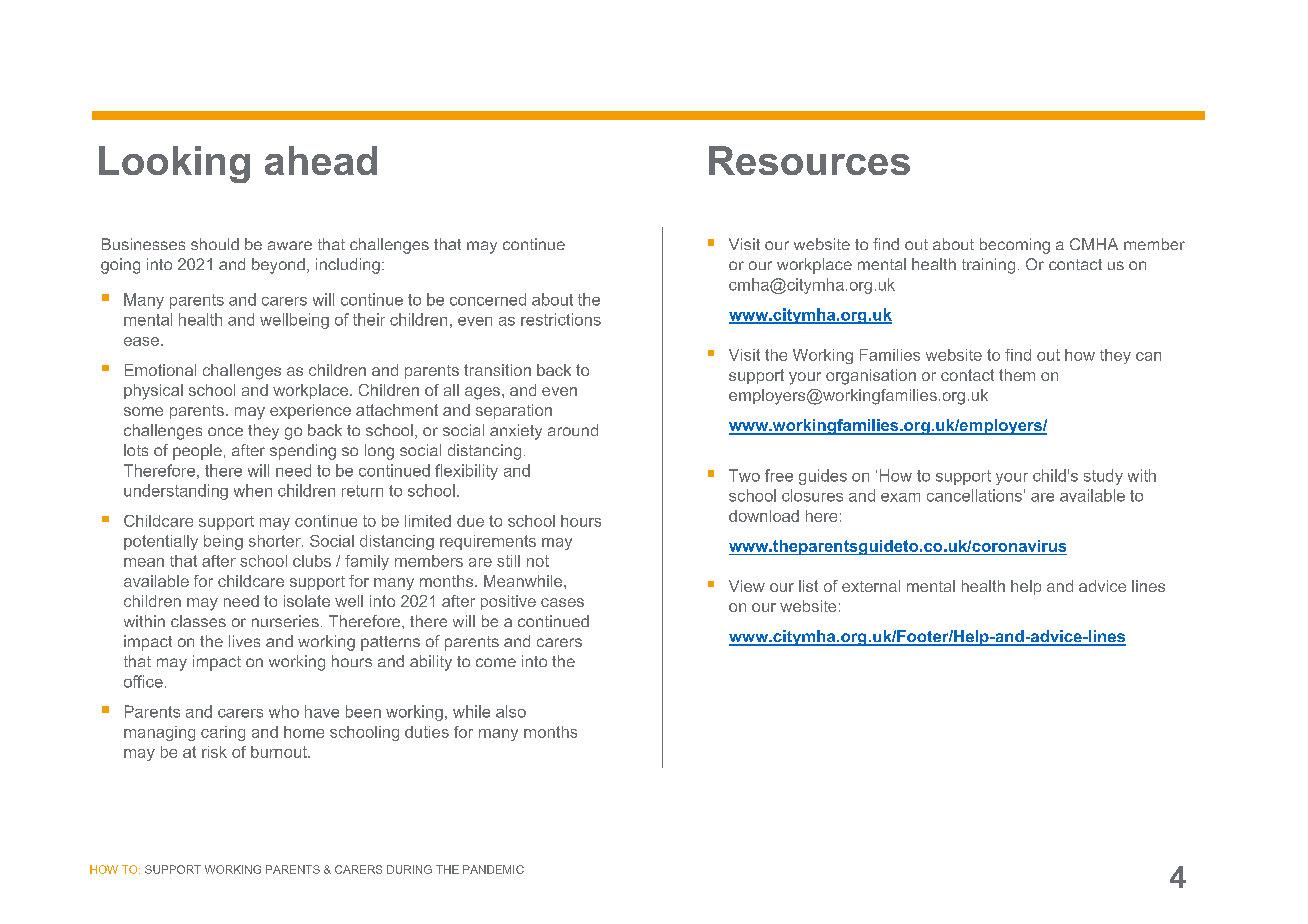 The width and height of the screenshot is (1308, 924). What do you see at coordinates (409, 869) in the screenshot?
I see `DURING` at bounding box center [409, 869].
